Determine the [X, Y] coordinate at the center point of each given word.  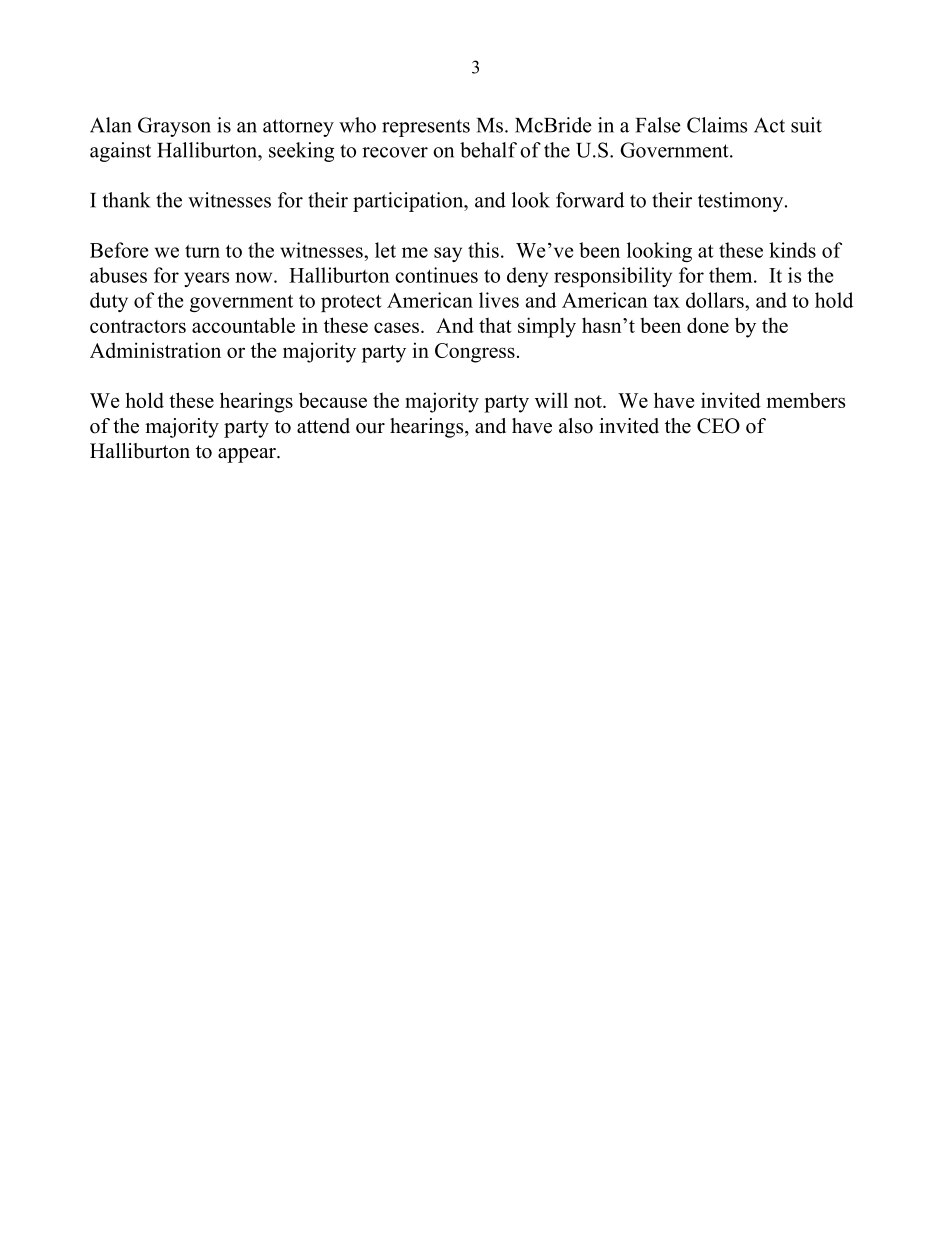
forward [590, 200]
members [806, 400]
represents [426, 128]
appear [248, 455]
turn [202, 251]
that [495, 325]
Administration [155, 350]
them [732, 275]
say [448, 254]
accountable [243, 325]
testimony [742, 202]
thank [126, 200]
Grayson [174, 127]
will [551, 400]
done [708, 325]
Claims [717, 125]
